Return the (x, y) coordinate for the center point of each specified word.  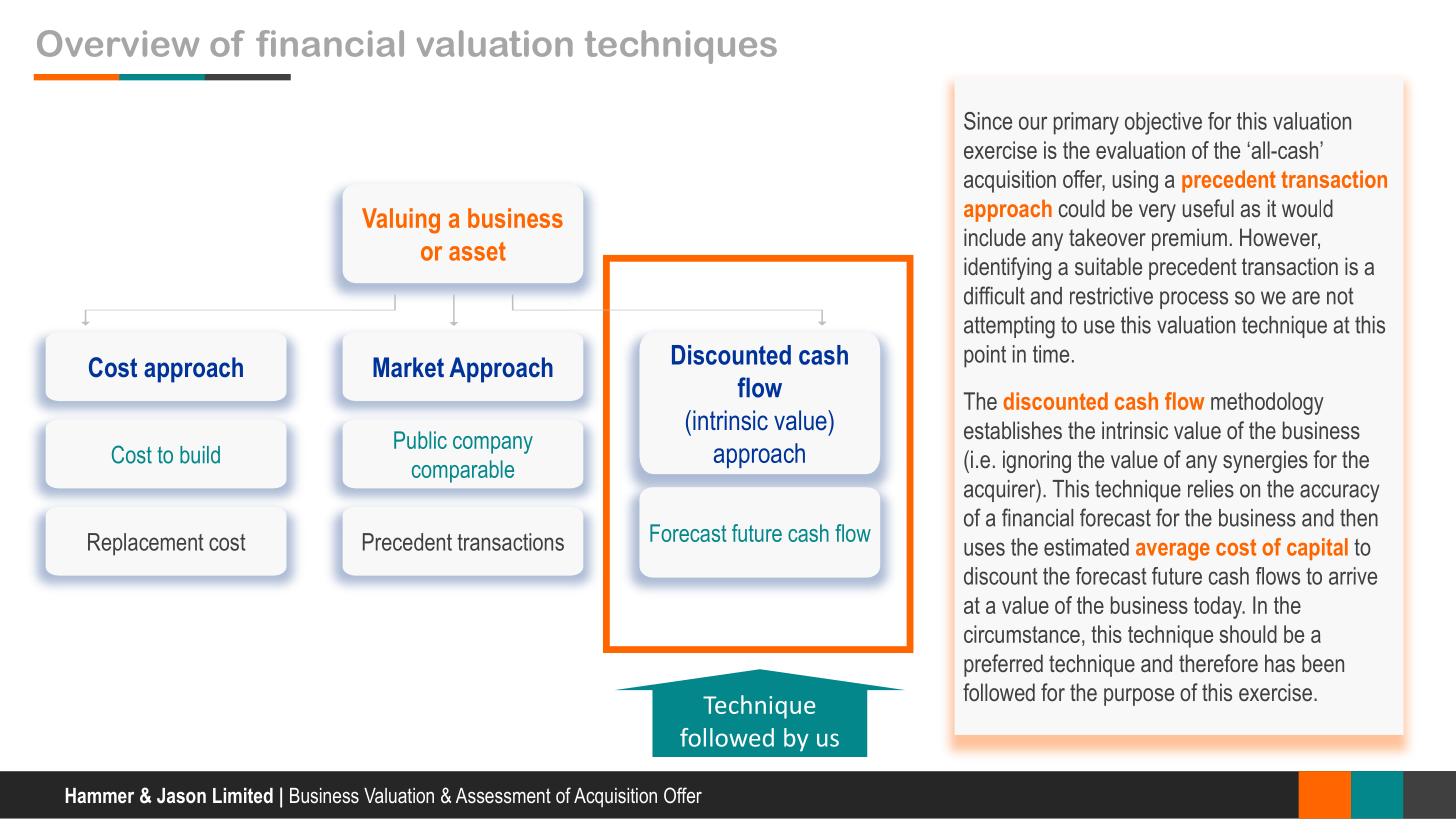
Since (988, 121)
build (200, 455)
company (493, 445)
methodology (1267, 403)
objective (1163, 123)
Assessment (503, 796)
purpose (1139, 697)
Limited (243, 795)
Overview (118, 43)
